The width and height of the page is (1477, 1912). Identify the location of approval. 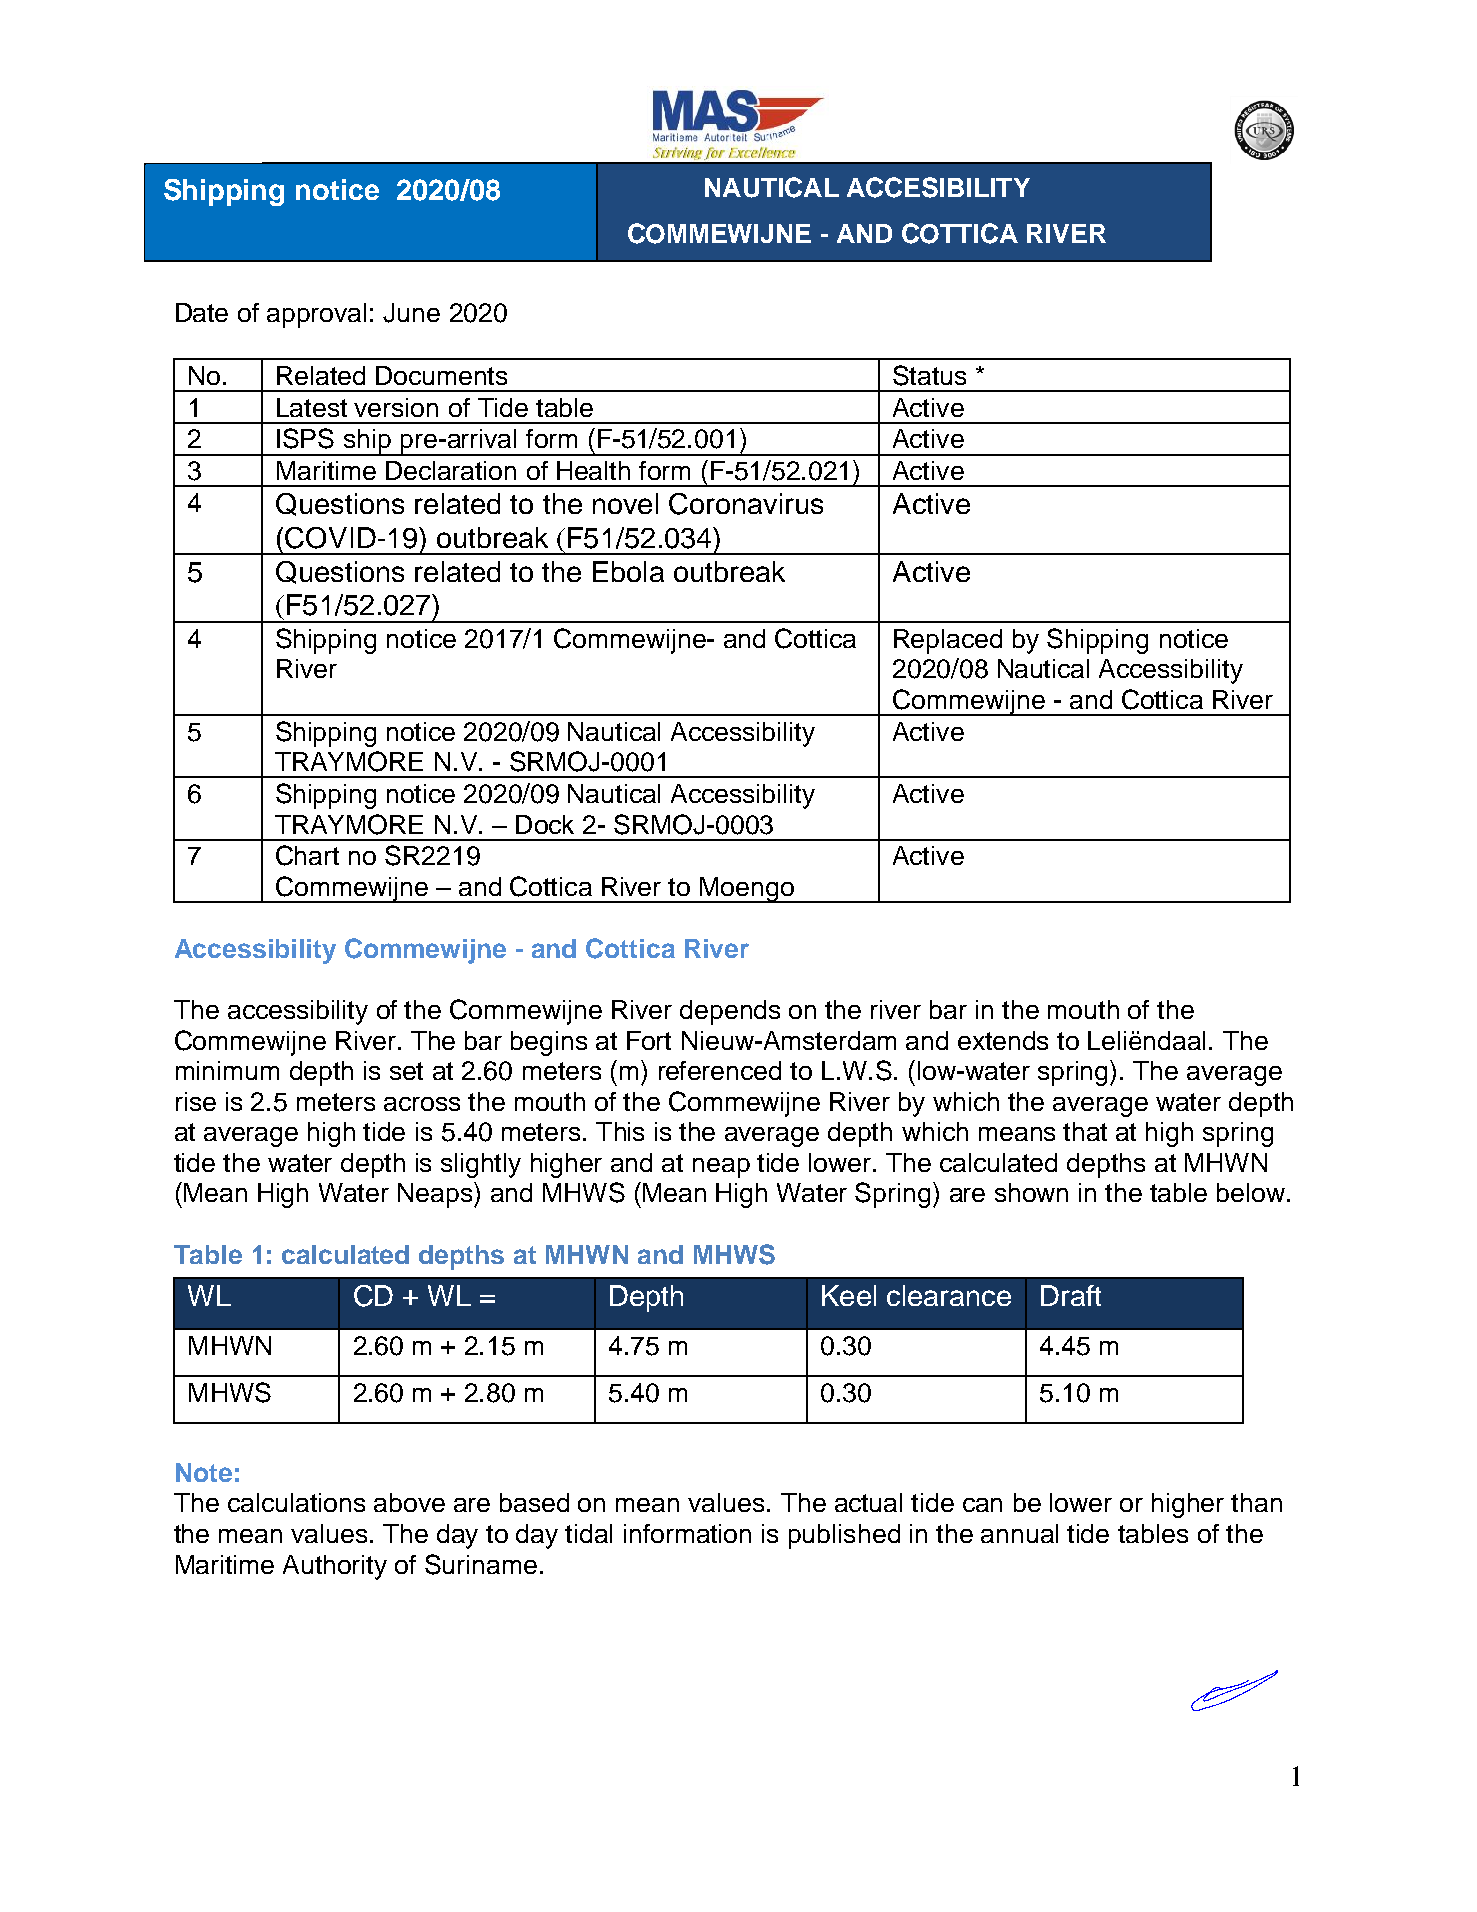
(316, 315).
